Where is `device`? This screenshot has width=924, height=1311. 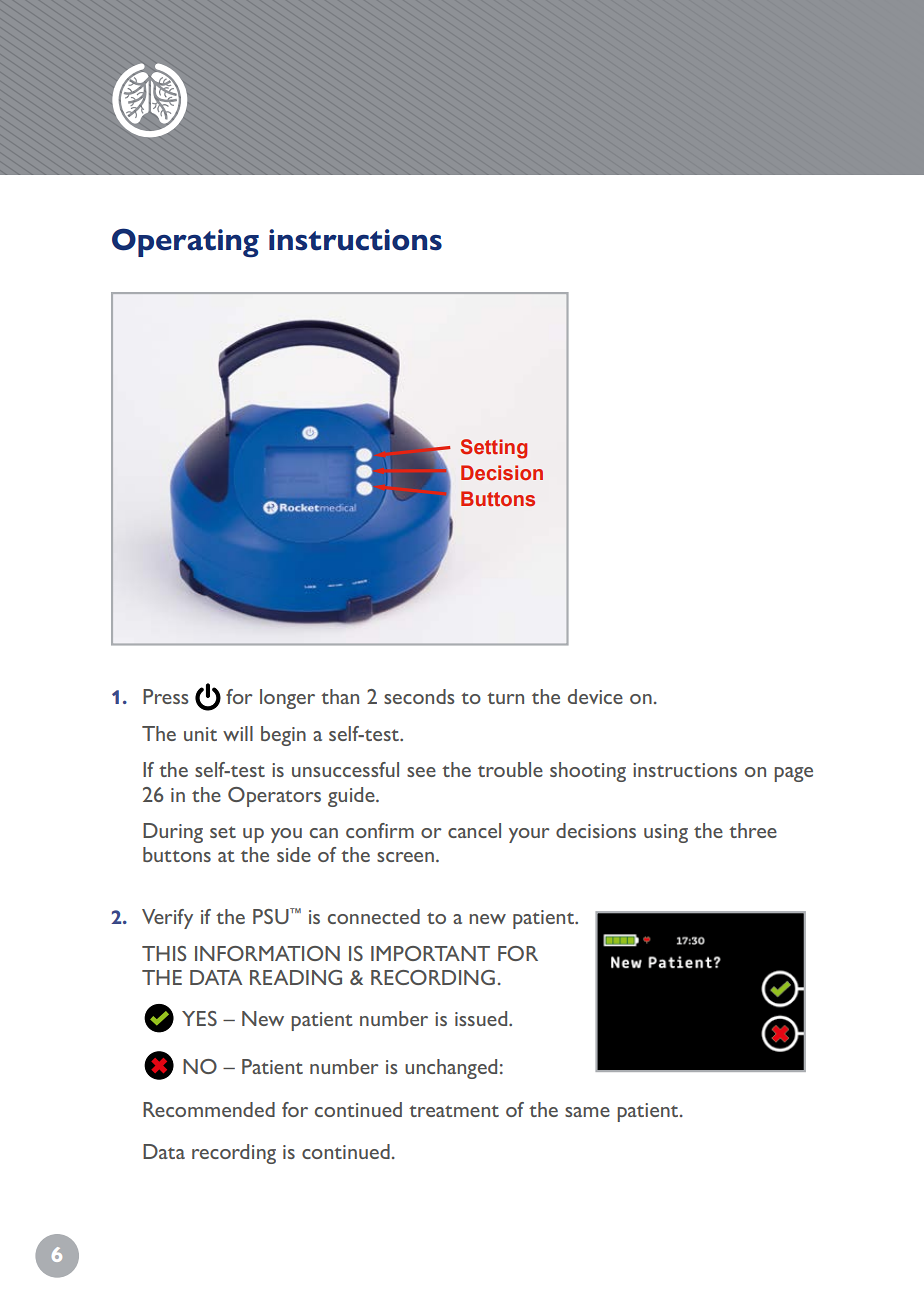
device is located at coordinates (595, 696).
